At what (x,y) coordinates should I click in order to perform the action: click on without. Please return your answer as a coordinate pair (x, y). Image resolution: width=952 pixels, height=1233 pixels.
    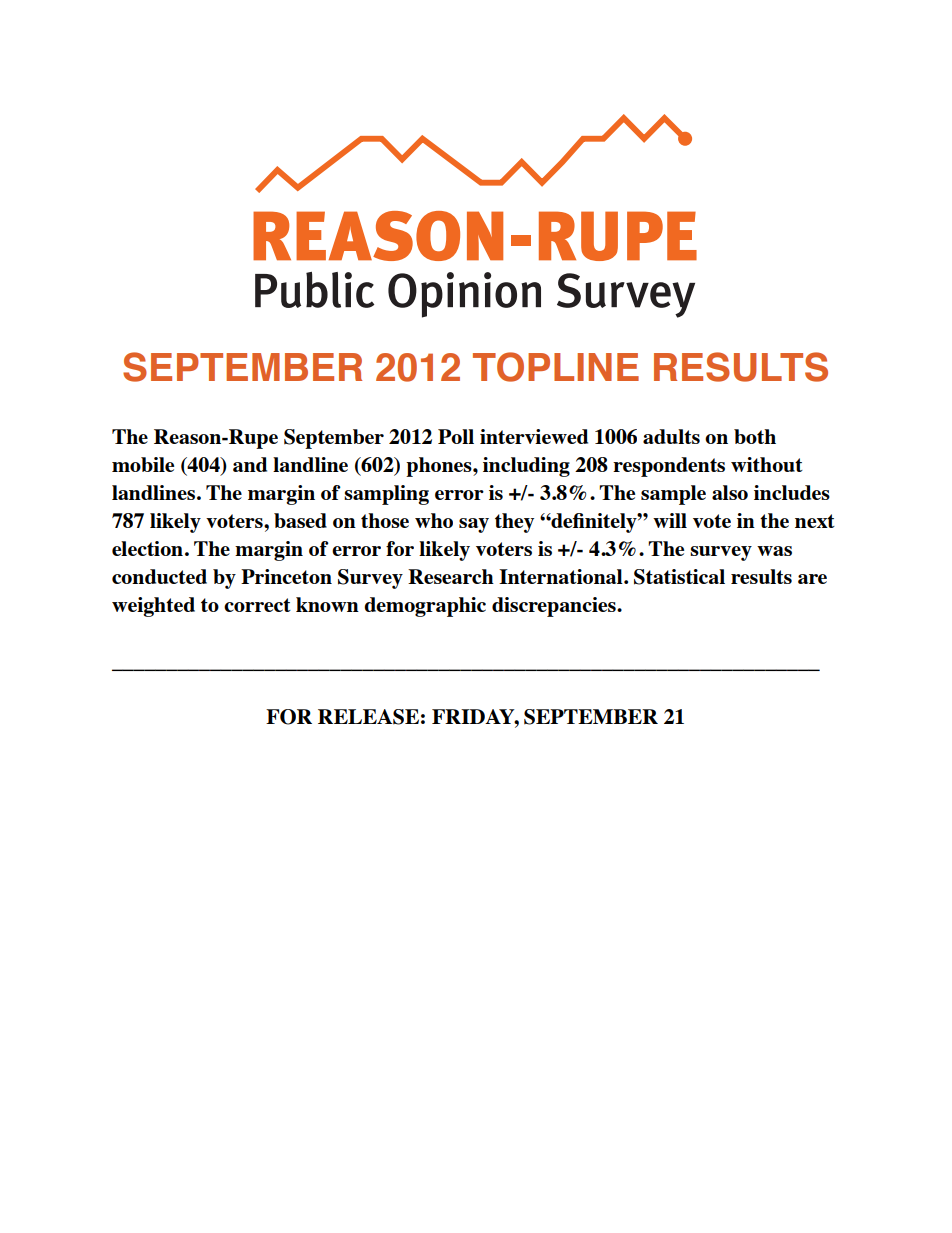
    Looking at the image, I should click on (767, 464).
